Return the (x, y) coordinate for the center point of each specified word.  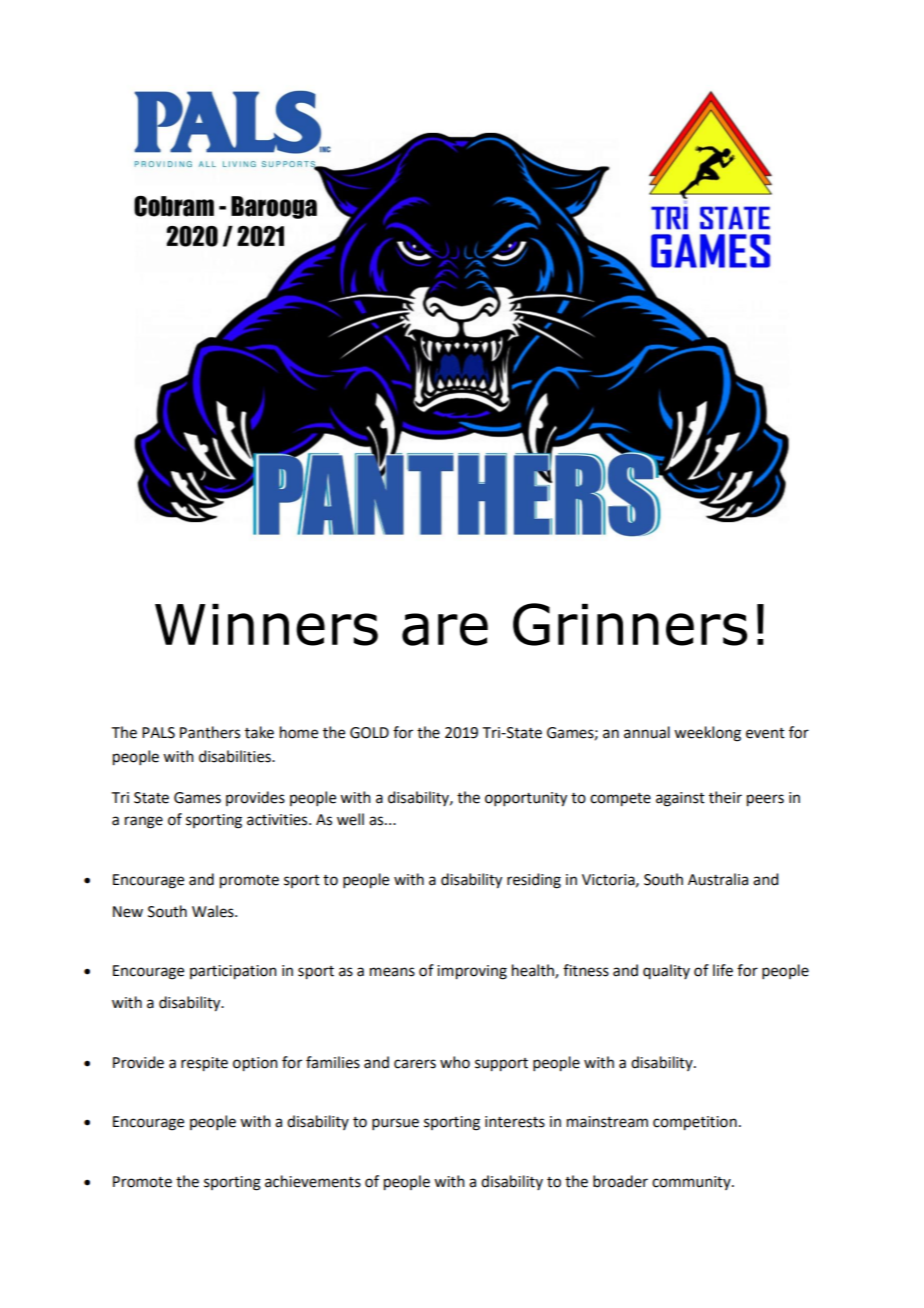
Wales (214, 911)
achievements (313, 1181)
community (692, 1183)
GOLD (369, 733)
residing (534, 881)
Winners (266, 625)
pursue (395, 1124)
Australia (718, 879)
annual (647, 732)
